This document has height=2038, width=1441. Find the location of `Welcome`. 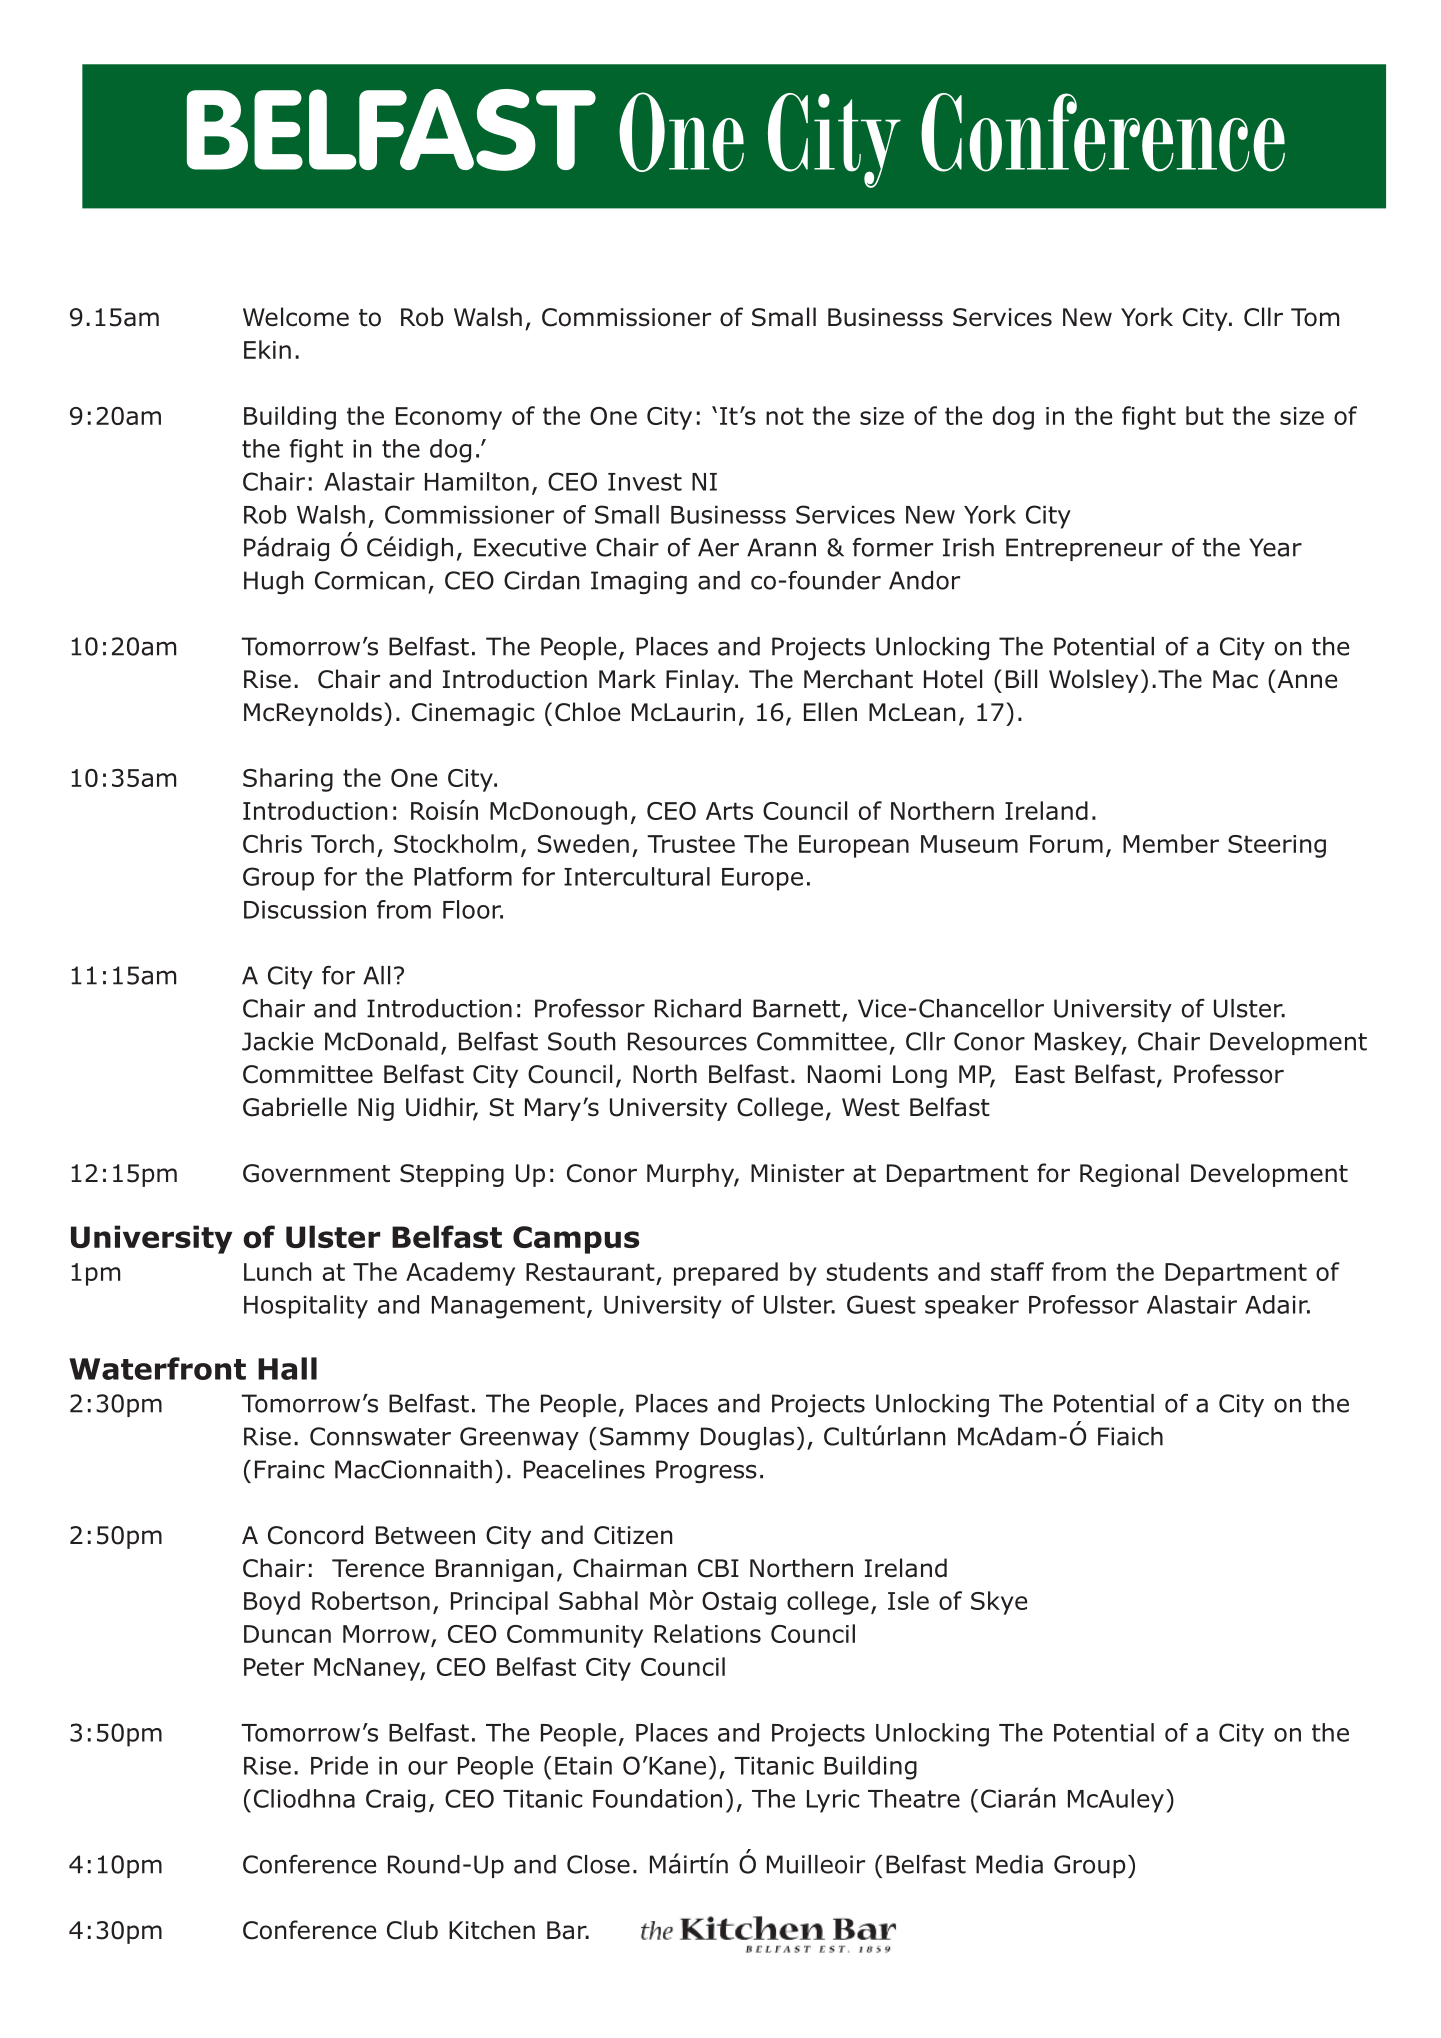

Welcome is located at coordinates (296, 317).
